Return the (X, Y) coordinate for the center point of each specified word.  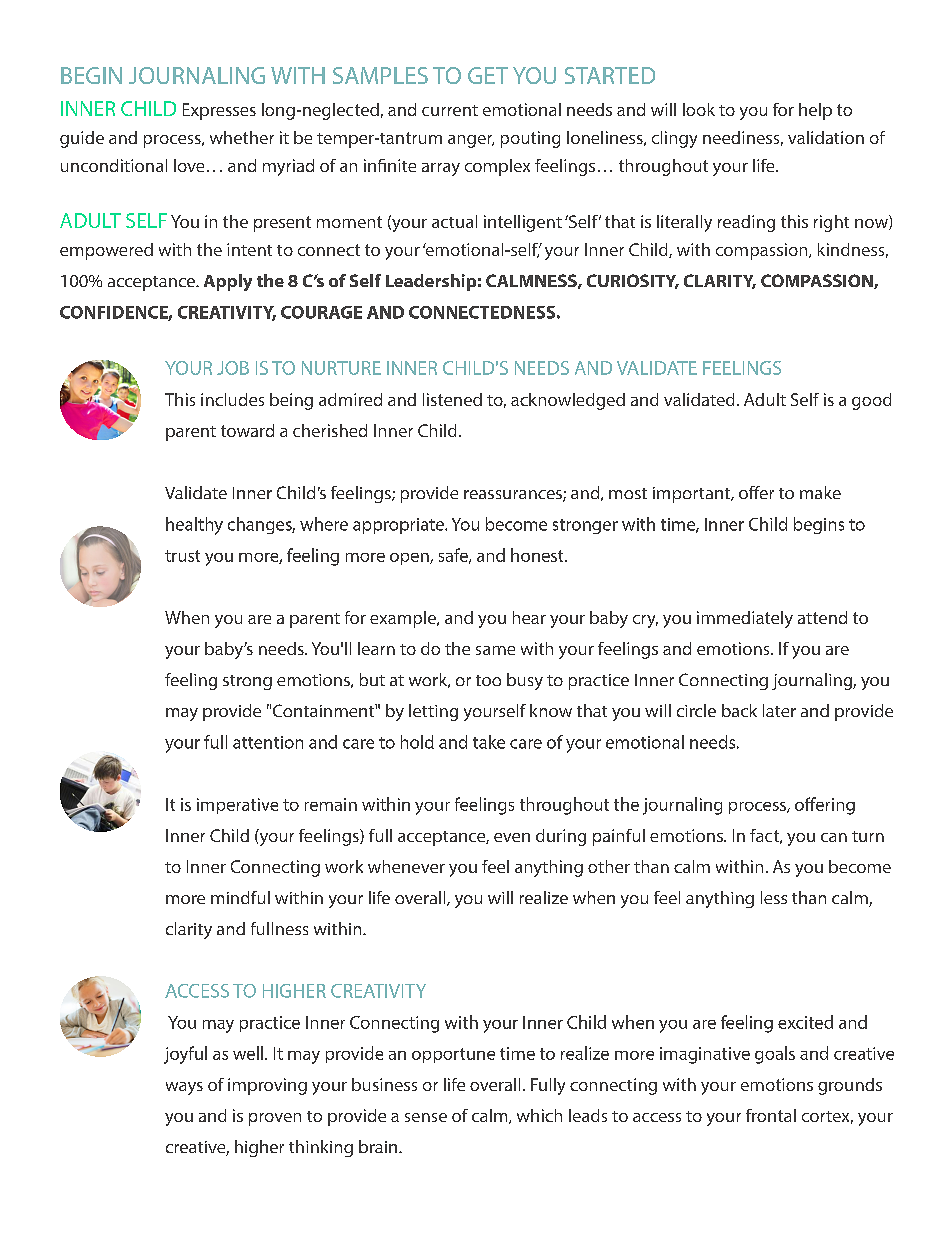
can (834, 837)
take (489, 742)
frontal (771, 1115)
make (820, 492)
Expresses (219, 111)
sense (426, 1117)
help (815, 111)
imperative (237, 806)
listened (452, 399)
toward (247, 430)
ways (184, 1088)
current (450, 110)
